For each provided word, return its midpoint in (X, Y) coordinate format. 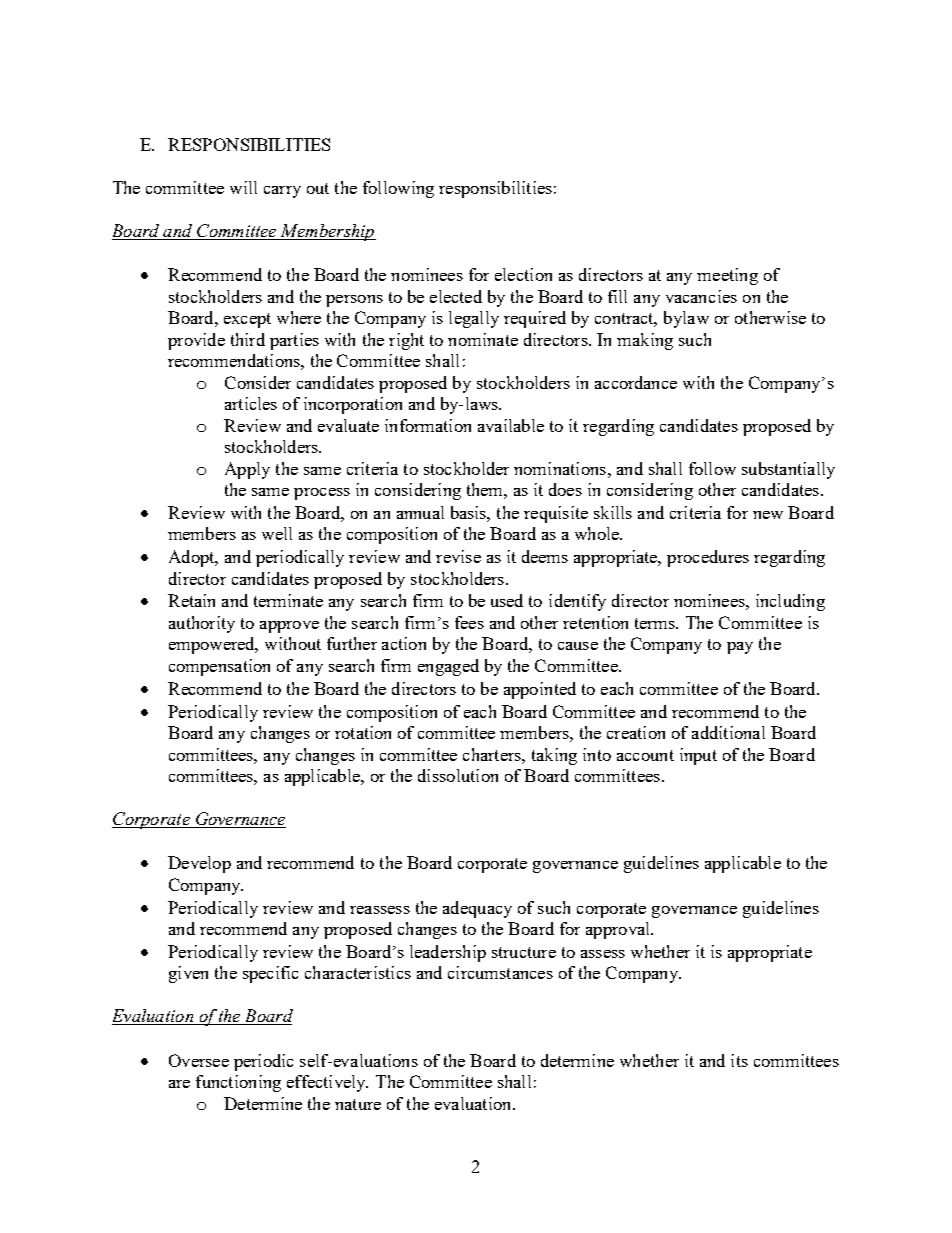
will (243, 187)
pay (740, 648)
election (523, 274)
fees (469, 622)
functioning (238, 1083)
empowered (213, 645)
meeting (727, 276)
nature (358, 1104)
